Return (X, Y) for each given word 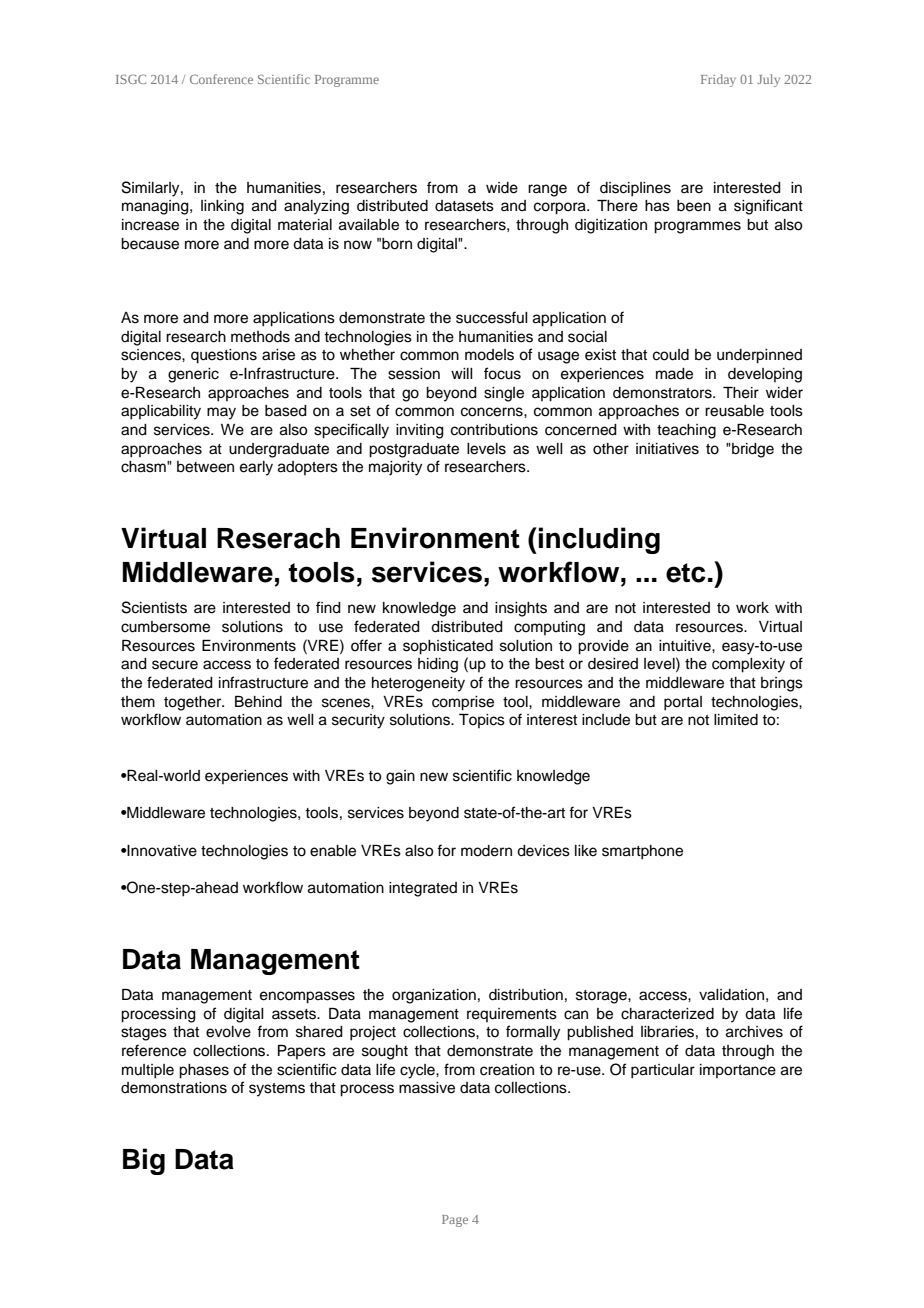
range (547, 190)
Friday (718, 80)
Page (455, 1221)
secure (175, 665)
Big (144, 1161)
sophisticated (448, 647)
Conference (221, 79)
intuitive (686, 646)
